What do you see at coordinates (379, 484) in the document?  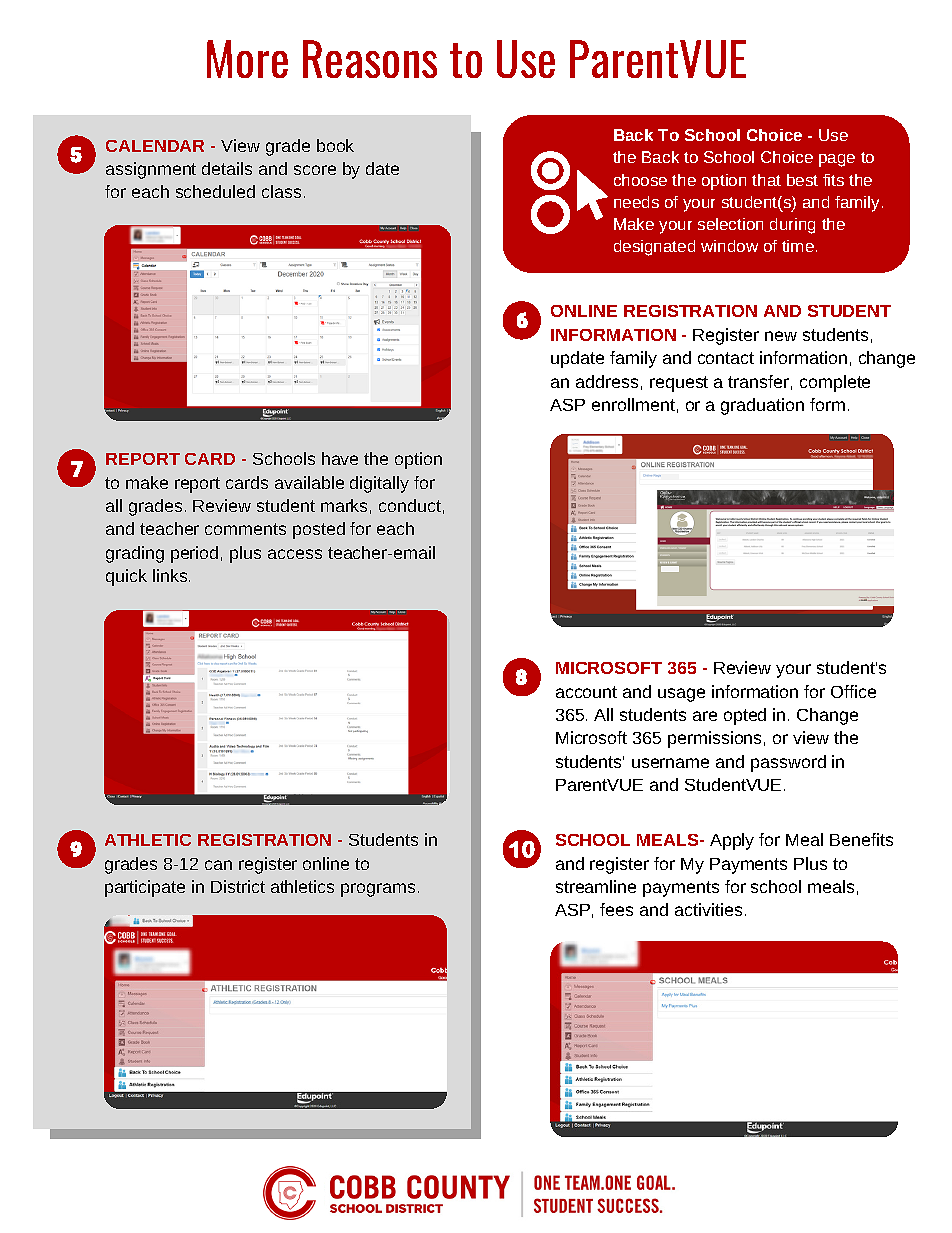 I see `digitally` at bounding box center [379, 484].
